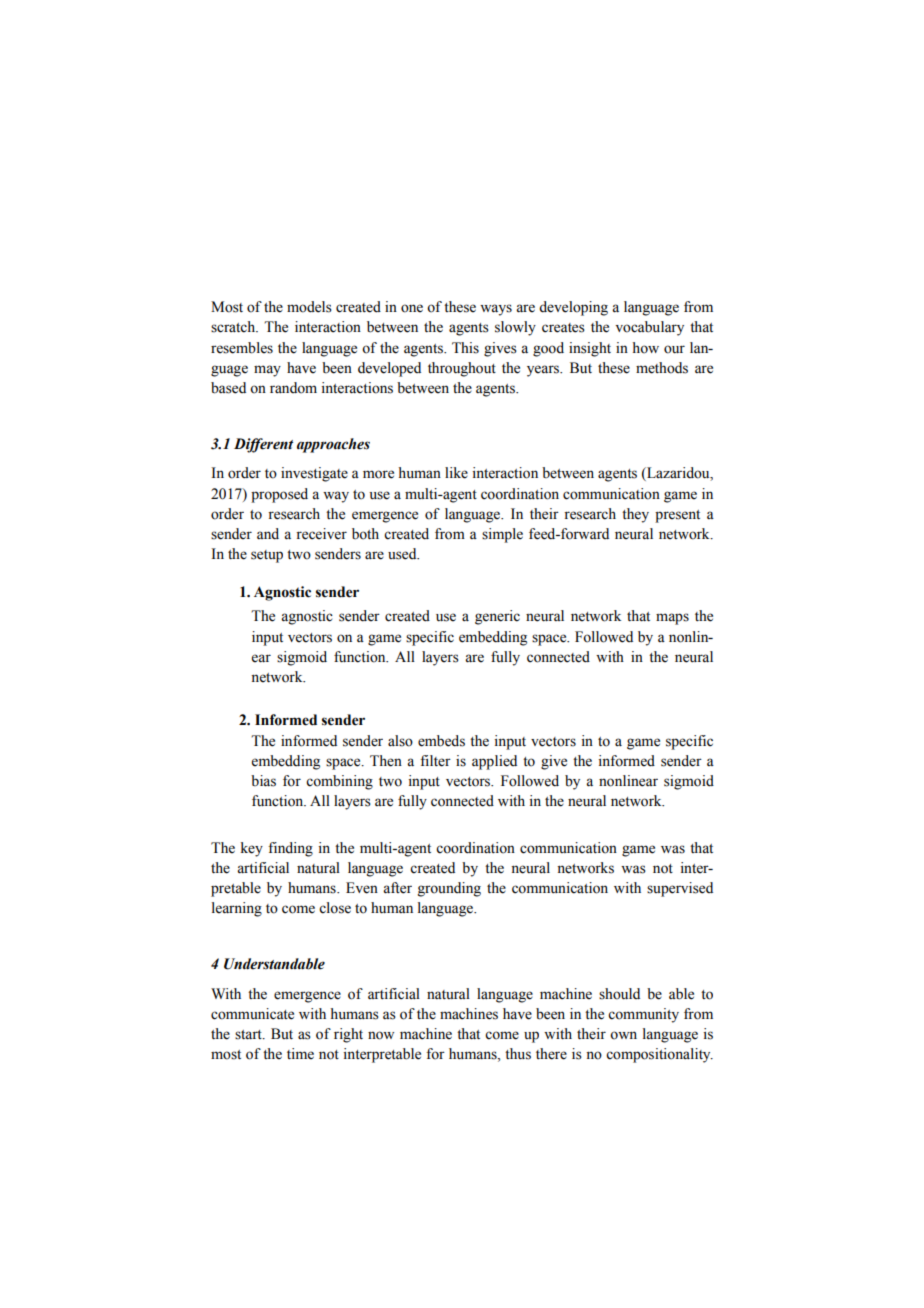  What do you see at coordinates (623, 1035) in the page?
I see `own` at bounding box center [623, 1035].
